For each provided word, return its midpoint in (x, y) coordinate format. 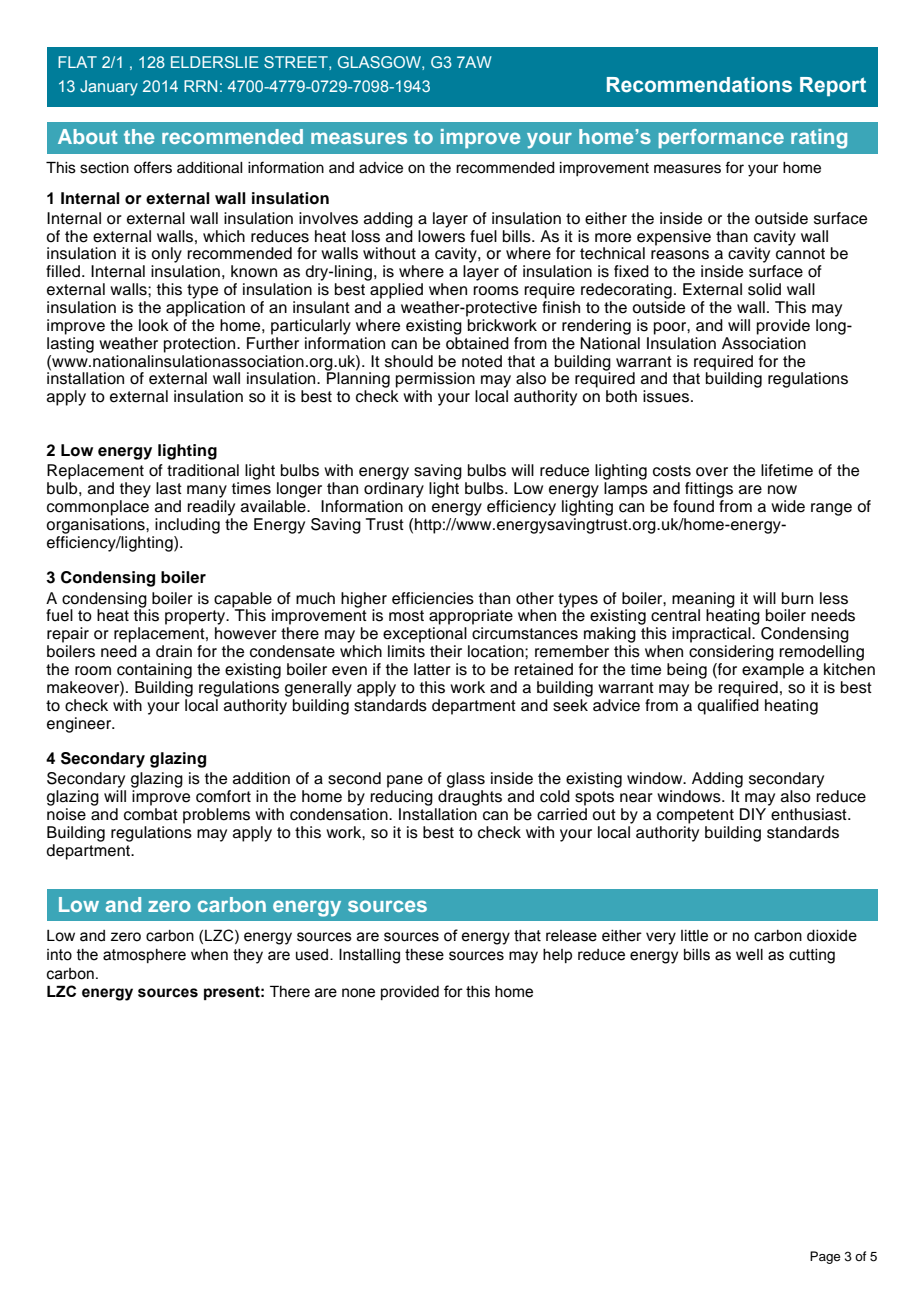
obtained (477, 343)
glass (465, 781)
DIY (753, 814)
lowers (441, 235)
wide (788, 506)
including (187, 526)
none (358, 993)
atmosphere (144, 956)
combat (151, 814)
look (154, 325)
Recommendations (699, 85)
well (749, 955)
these (424, 955)
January (109, 88)
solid (764, 289)
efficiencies (433, 598)
